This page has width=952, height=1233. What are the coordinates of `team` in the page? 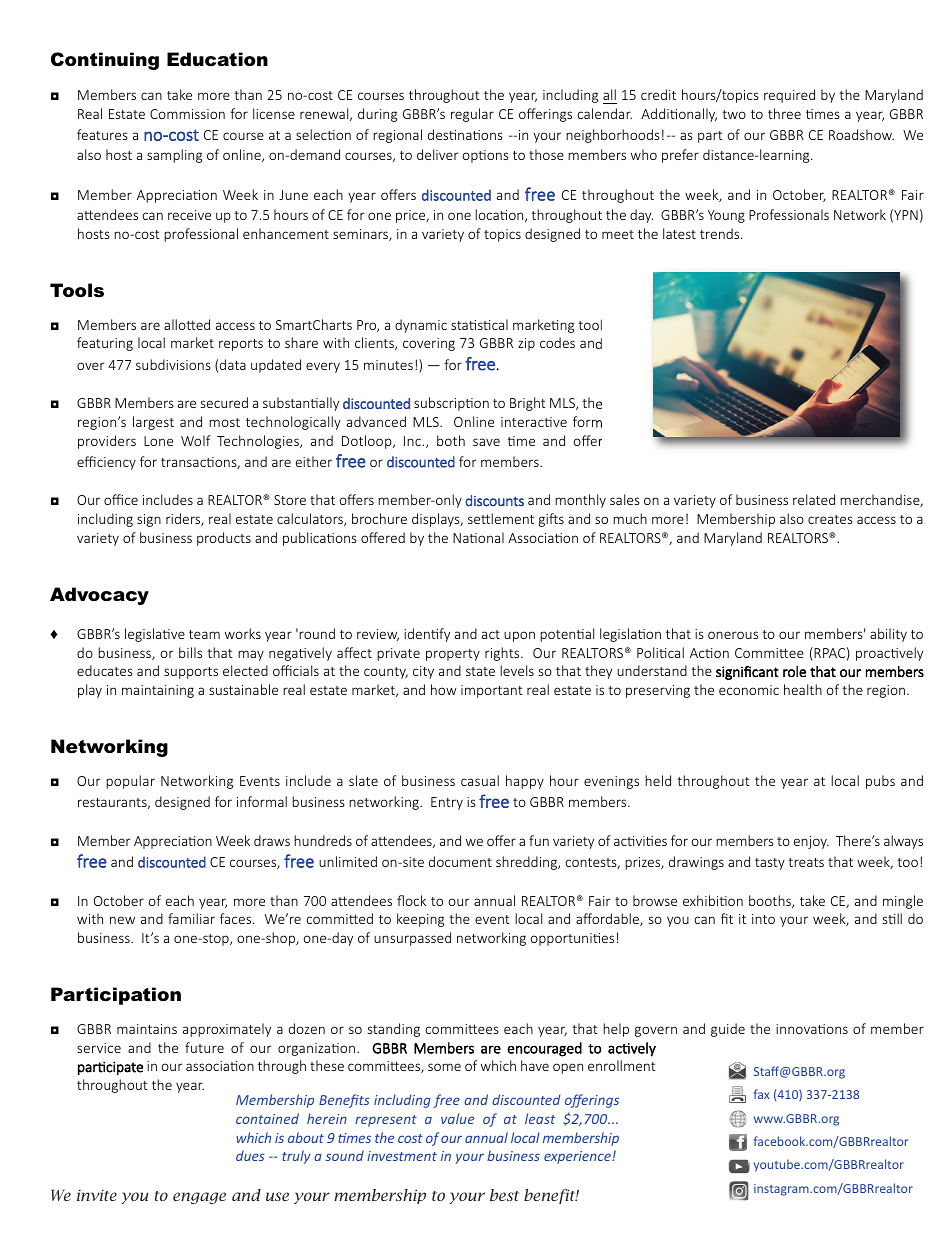 It's located at (204, 634).
